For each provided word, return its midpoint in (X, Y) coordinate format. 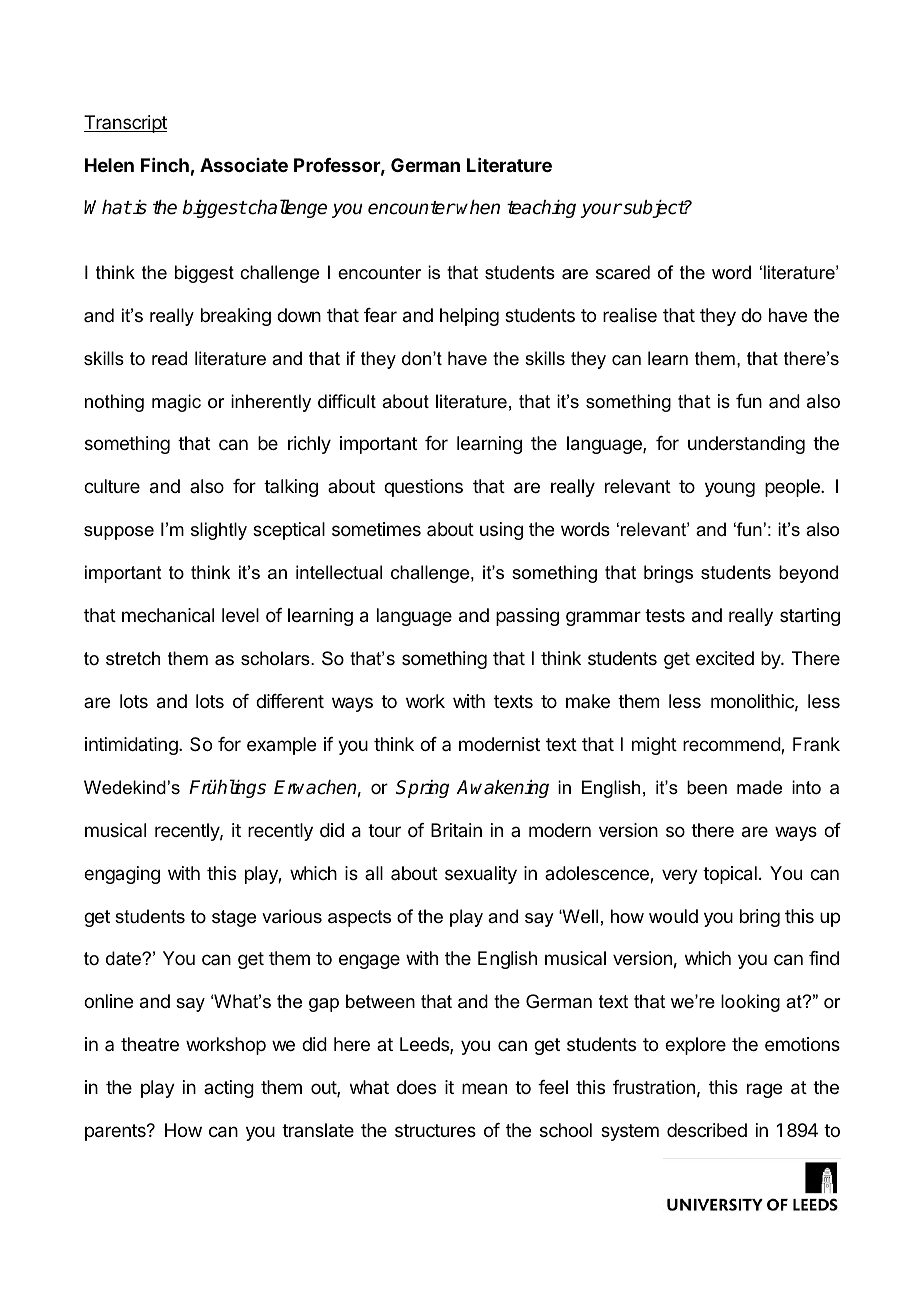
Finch (165, 165)
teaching (541, 209)
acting (229, 1089)
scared (623, 272)
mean (484, 1089)
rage (764, 1090)
